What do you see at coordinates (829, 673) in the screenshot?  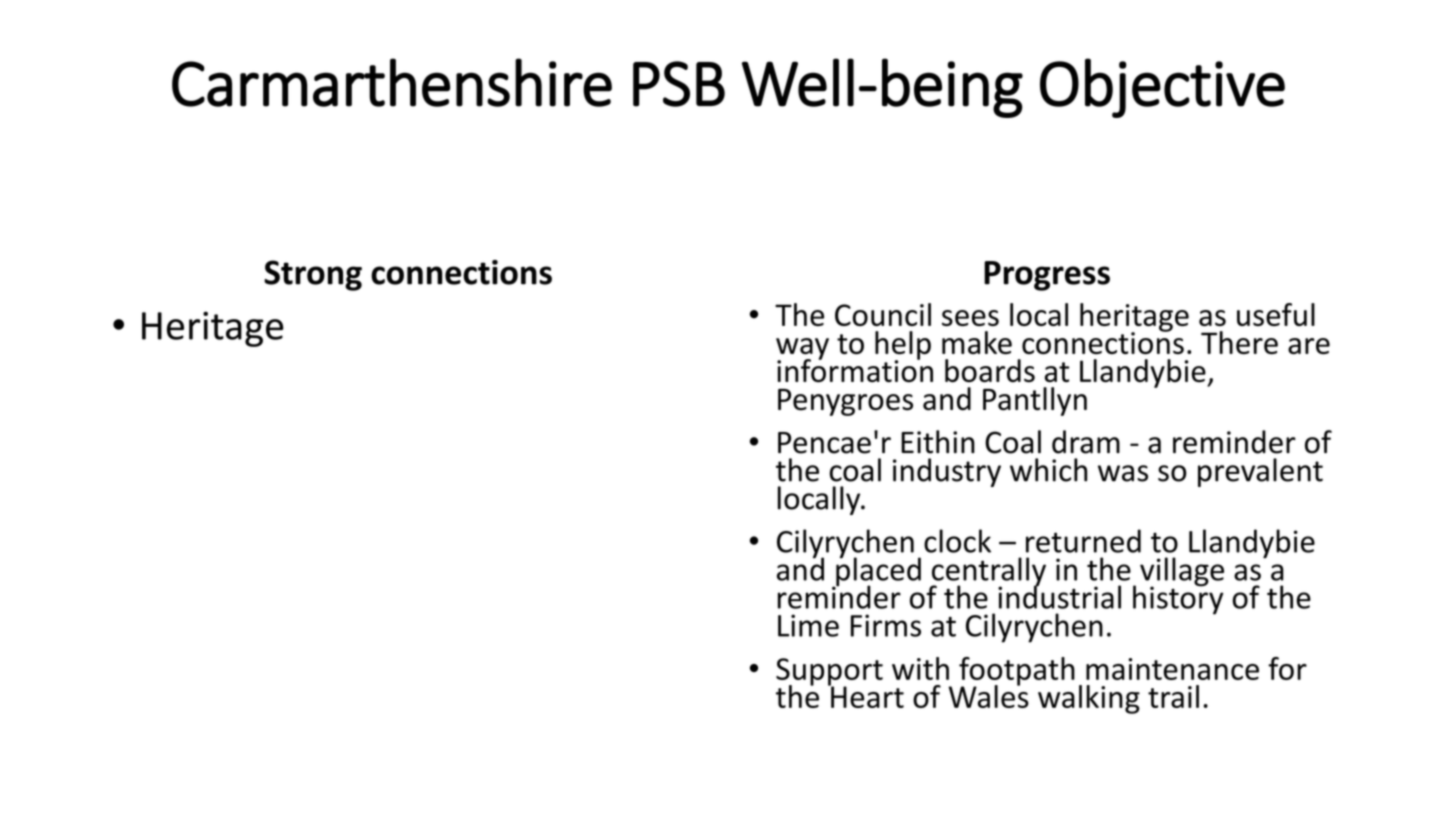 I see `Support` at bounding box center [829, 673].
